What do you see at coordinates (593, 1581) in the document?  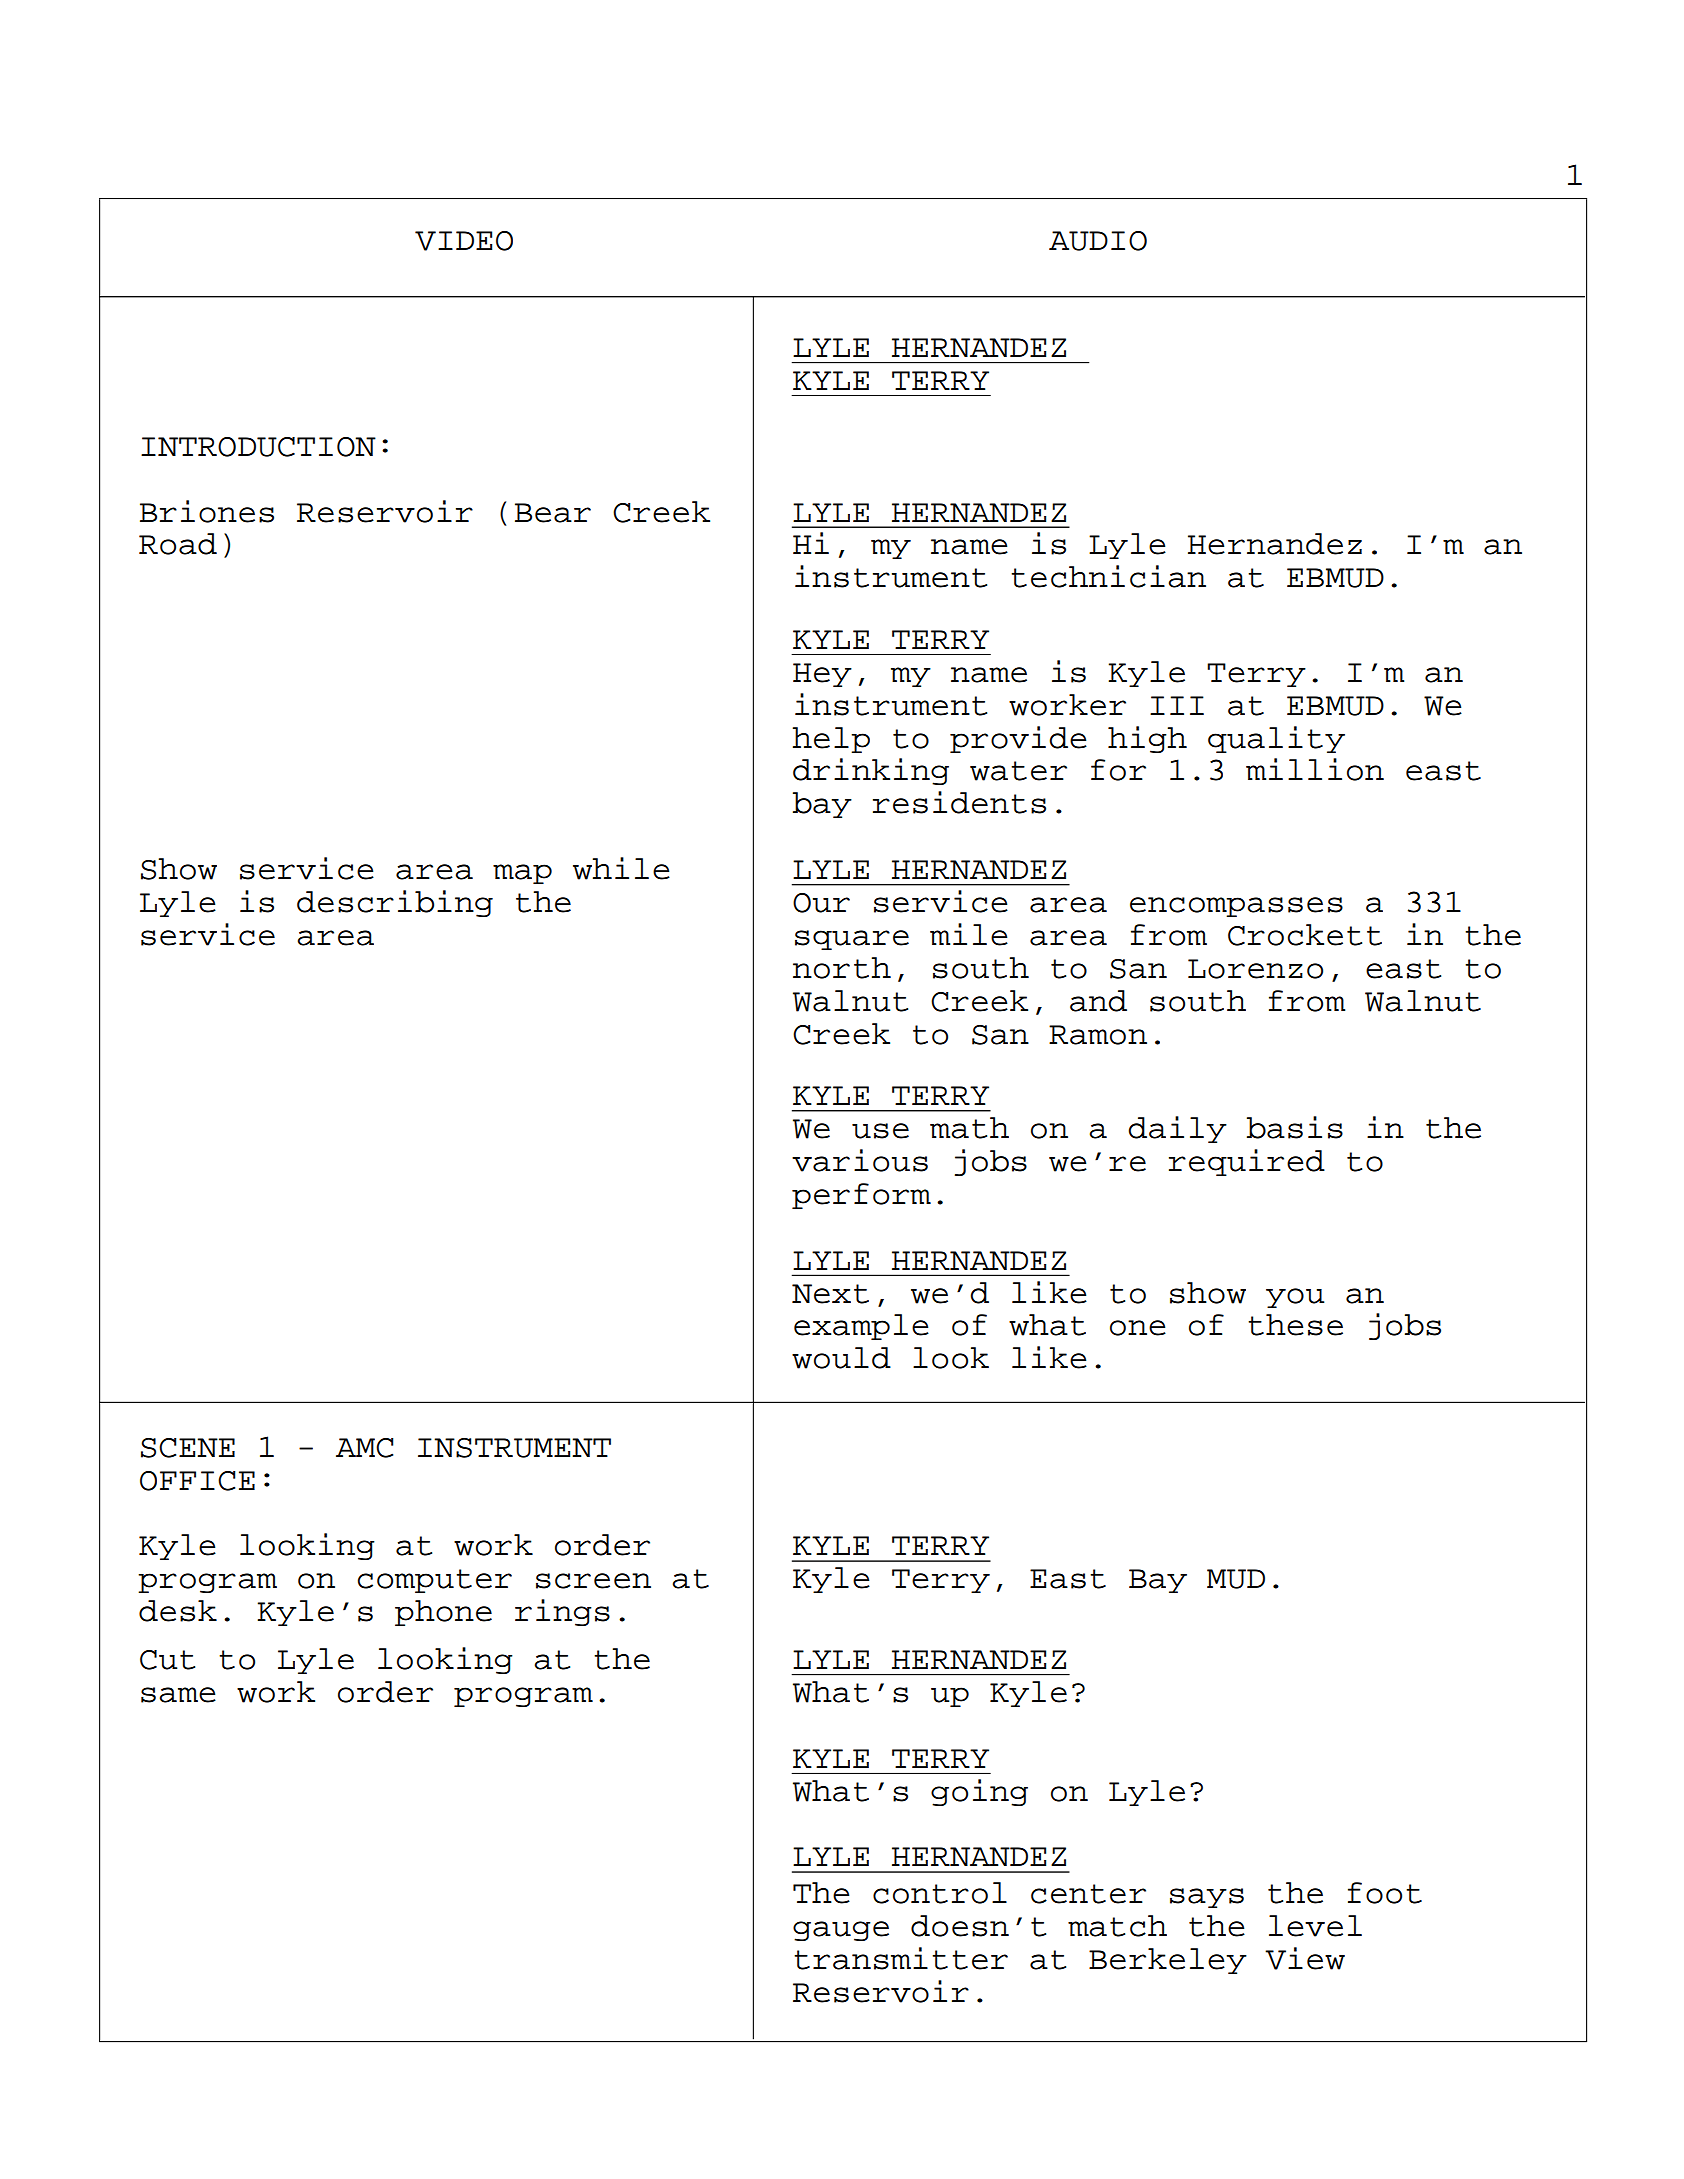 I see `screen` at bounding box center [593, 1581].
